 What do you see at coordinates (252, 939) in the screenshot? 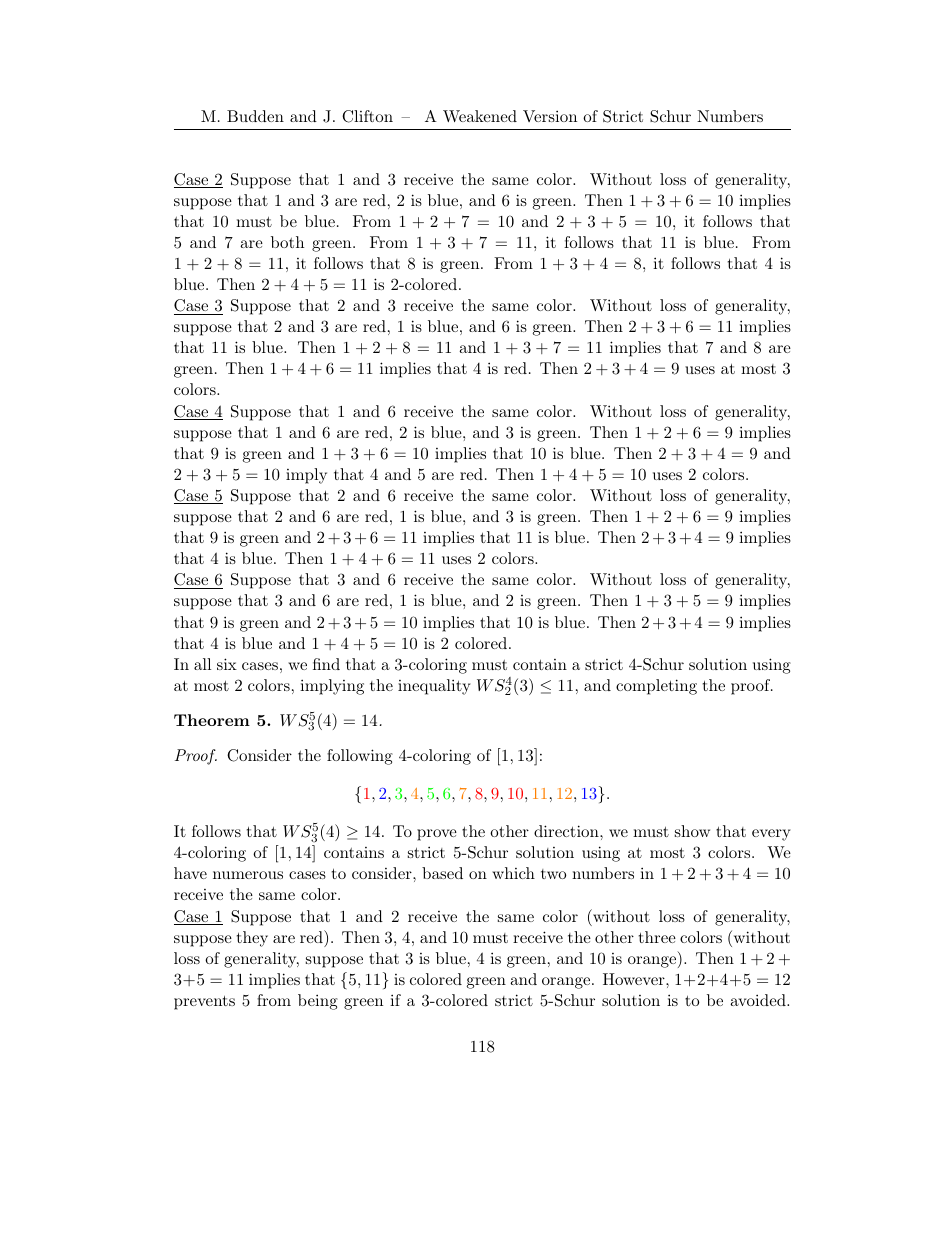
I see `they` at bounding box center [252, 939].
